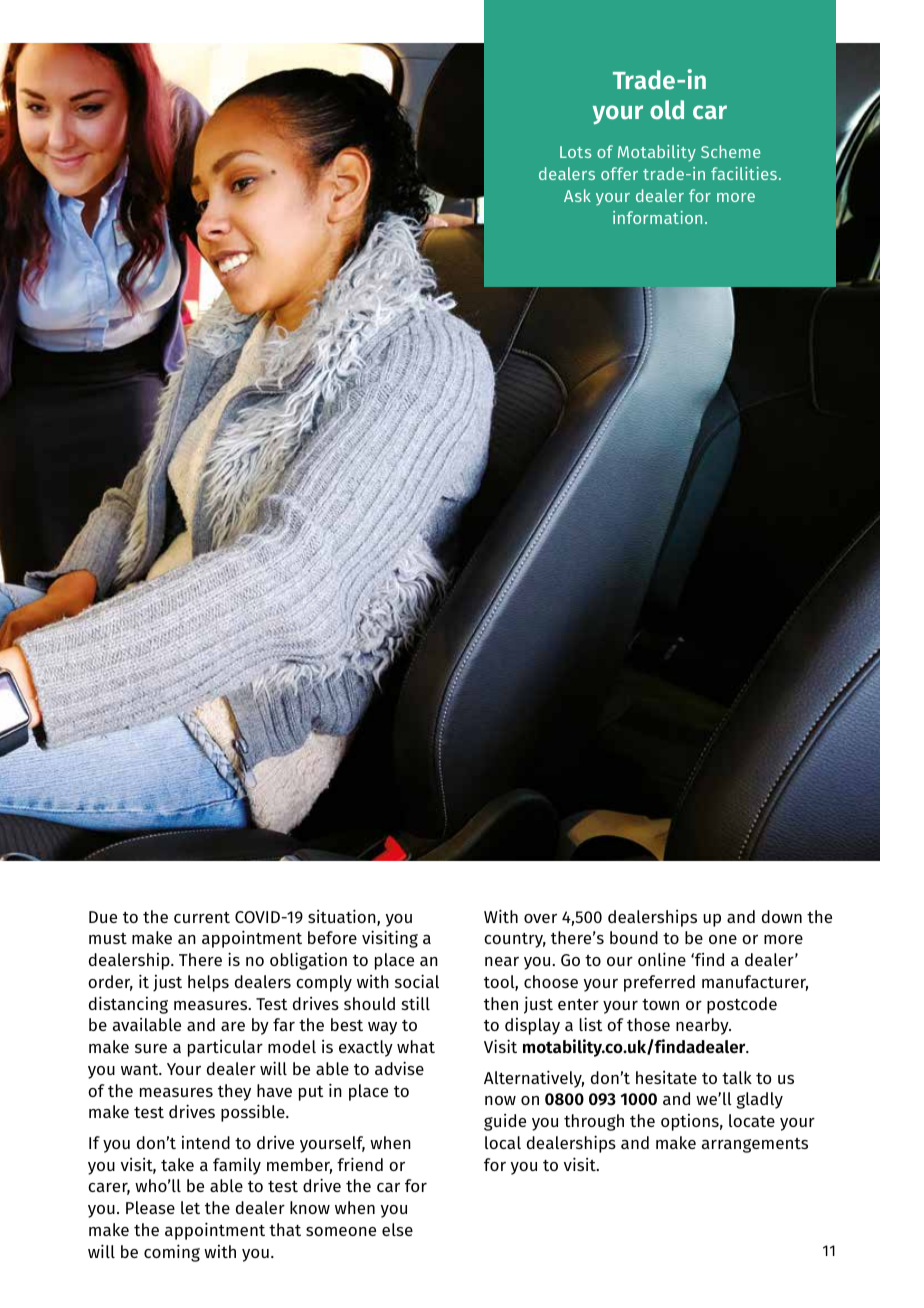 The image size is (924, 1308). What do you see at coordinates (577, 195) in the page?
I see `Ask` at bounding box center [577, 195].
